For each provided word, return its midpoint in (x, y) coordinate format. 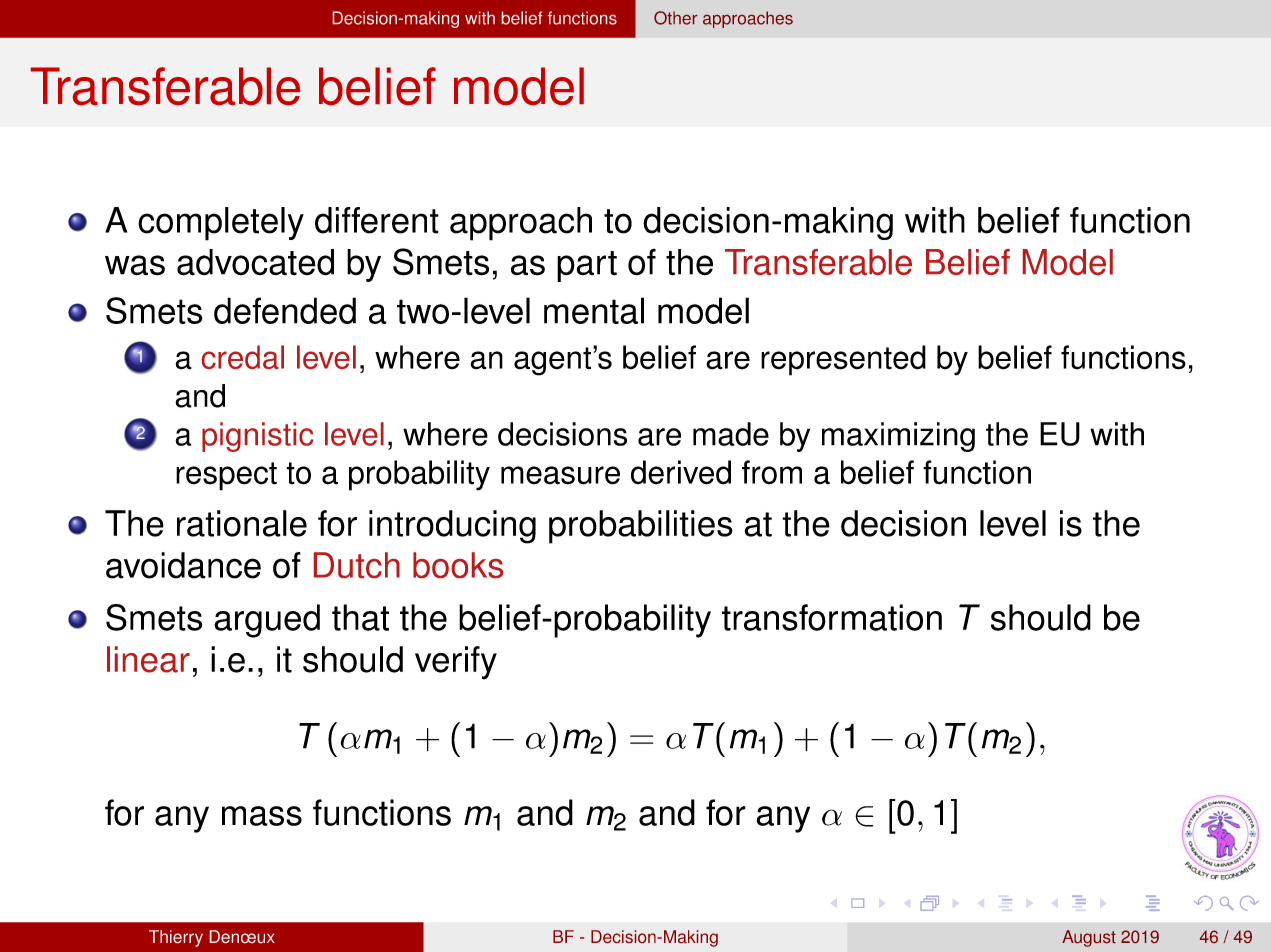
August (1089, 938)
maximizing (898, 437)
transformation (832, 617)
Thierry (176, 938)
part (587, 266)
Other (675, 18)
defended (285, 310)
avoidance (183, 565)
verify (456, 663)
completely (221, 224)
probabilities (641, 527)
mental (594, 310)
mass (262, 816)
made (731, 434)
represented (843, 360)
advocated (255, 262)
